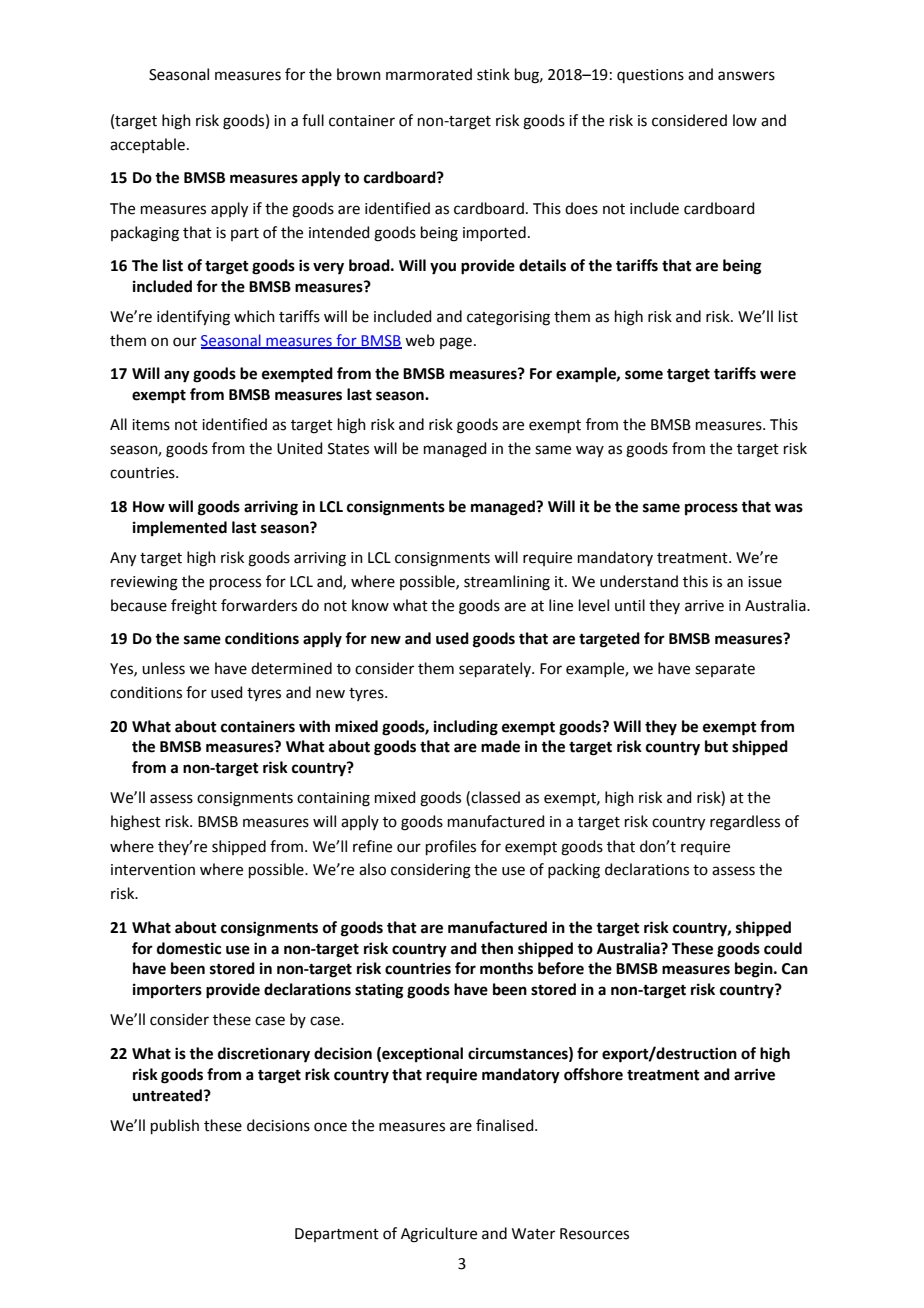 The width and height of the screenshot is (924, 1308). What do you see at coordinates (745, 120) in the screenshot?
I see `low` at bounding box center [745, 120].
